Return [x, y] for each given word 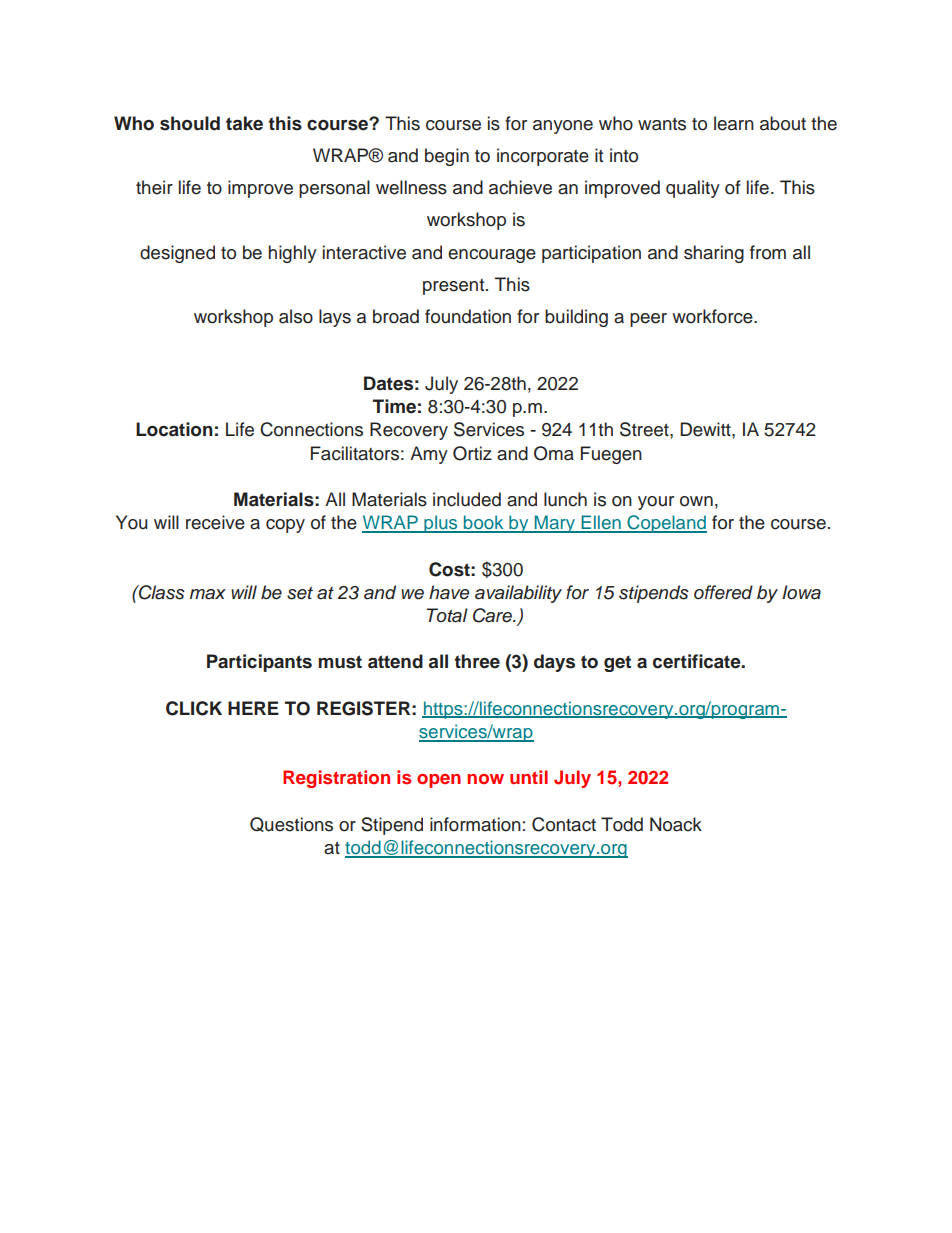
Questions [291, 824]
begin [447, 157]
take [244, 123]
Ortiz [472, 453]
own [696, 501]
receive [215, 522]
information [475, 824]
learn [734, 123]
